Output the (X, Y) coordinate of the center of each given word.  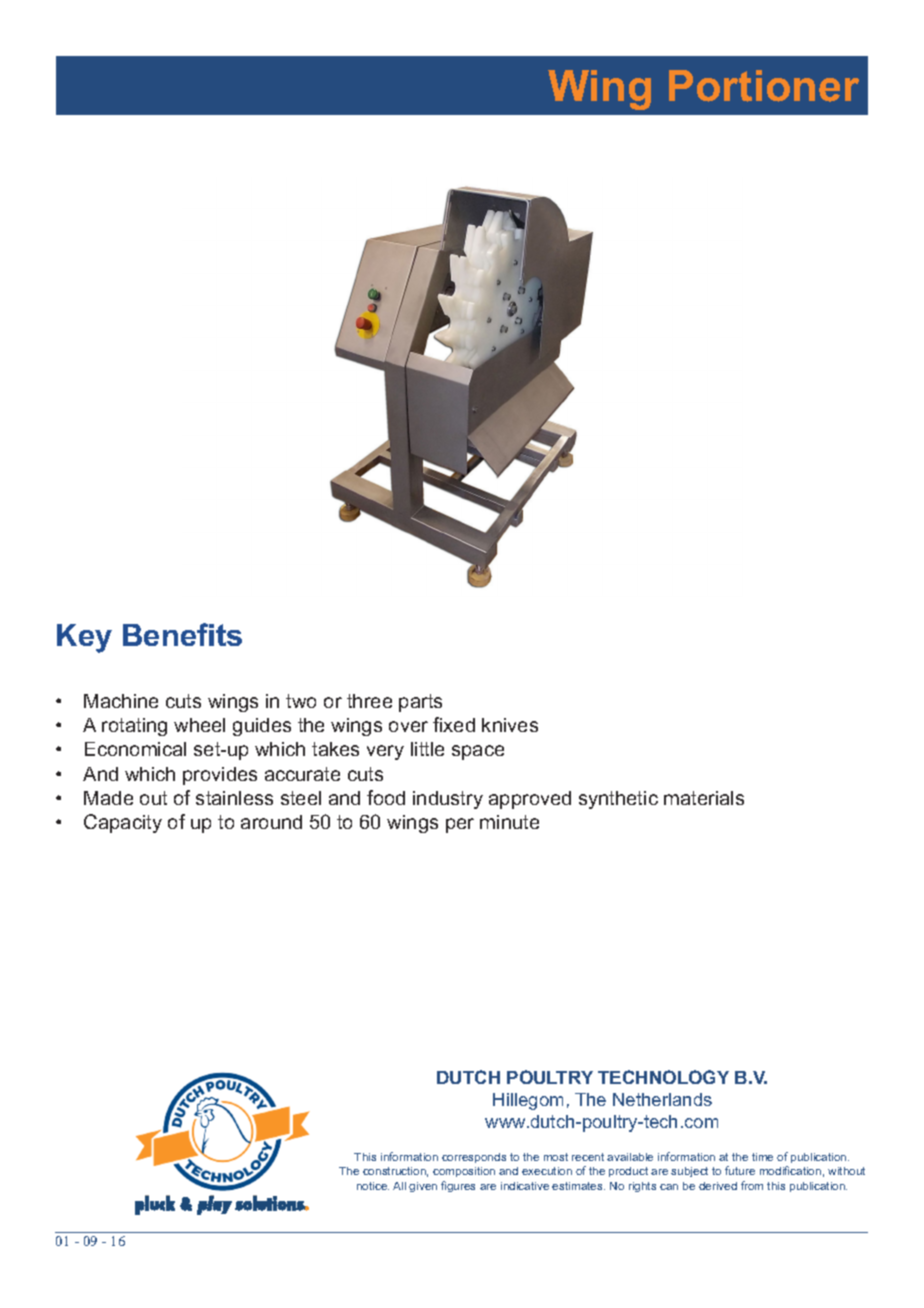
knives (510, 725)
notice (373, 1186)
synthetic (618, 800)
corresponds (474, 1158)
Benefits (182, 634)
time (762, 1157)
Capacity (123, 823)
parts (420, 703)
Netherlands (662, 1099)
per (460, 825)
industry (448, 800)
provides (220, 776)
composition (464, 1172)
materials (704, 798)
